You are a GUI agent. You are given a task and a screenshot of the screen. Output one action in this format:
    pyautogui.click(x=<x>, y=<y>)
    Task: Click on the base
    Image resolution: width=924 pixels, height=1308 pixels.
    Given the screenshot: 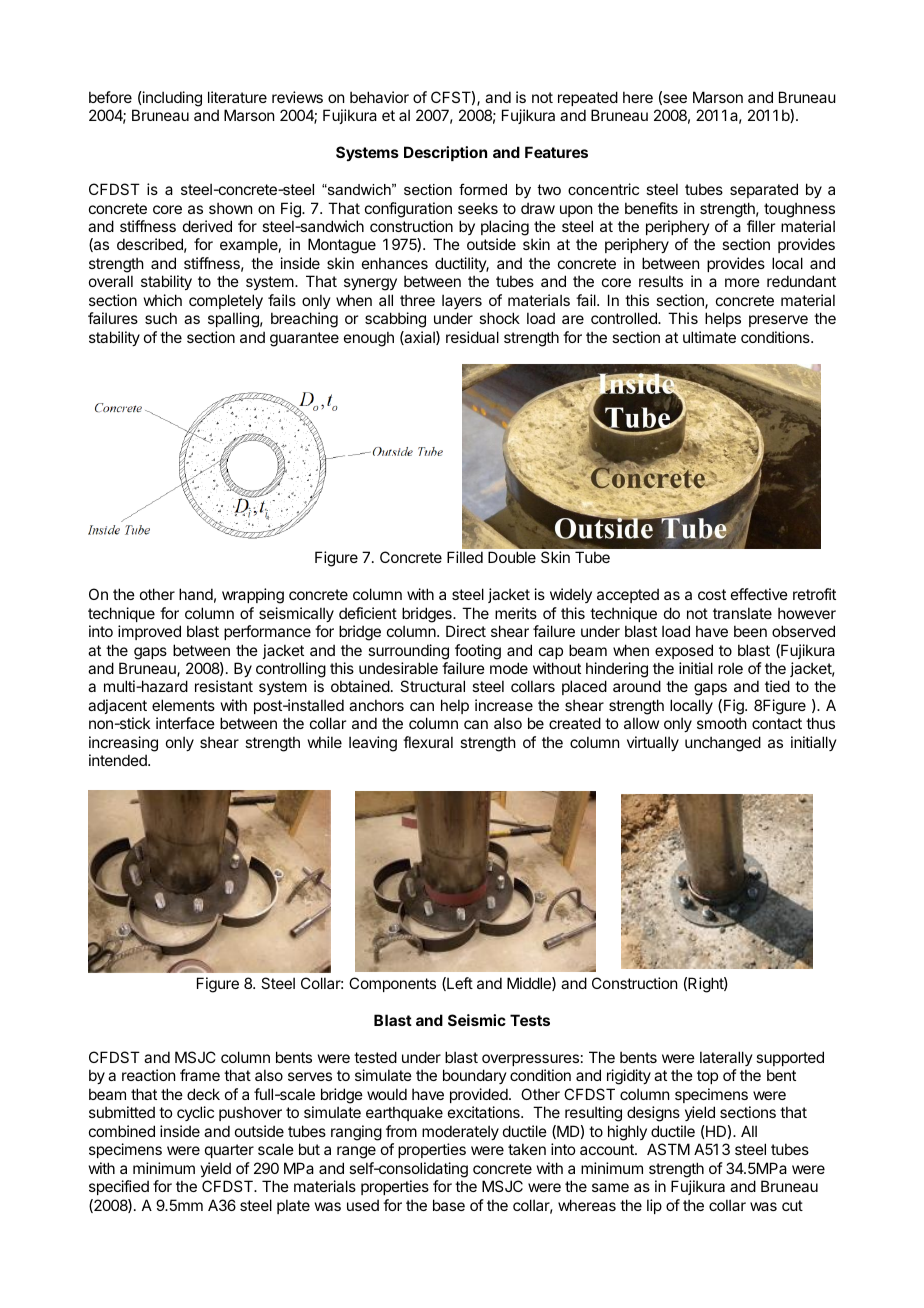 What is the action you would take?
    pyautogui.click(x=449, y=1205)
